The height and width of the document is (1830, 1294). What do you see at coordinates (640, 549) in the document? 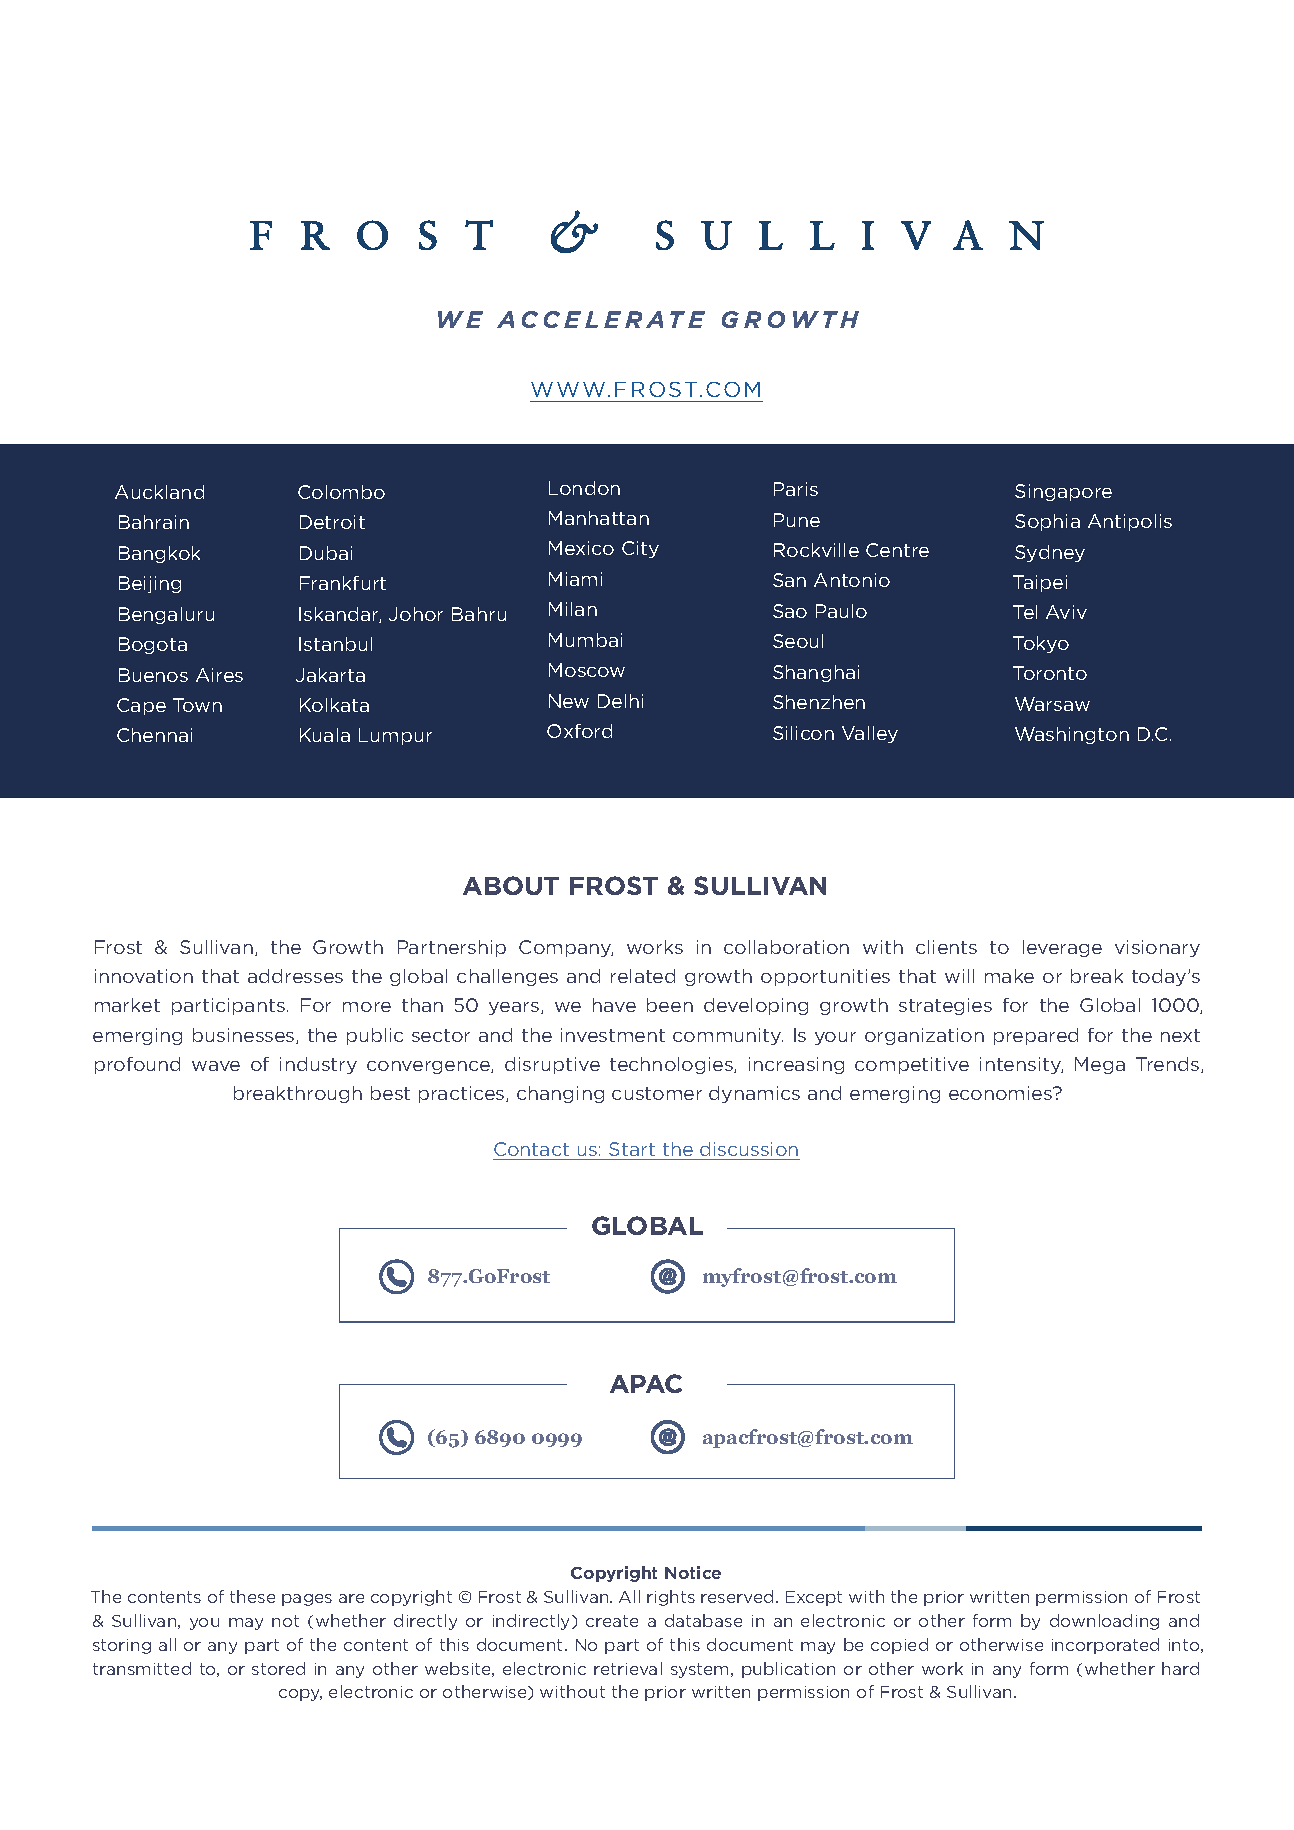
I see `City` at bounding box center [640, 549].
